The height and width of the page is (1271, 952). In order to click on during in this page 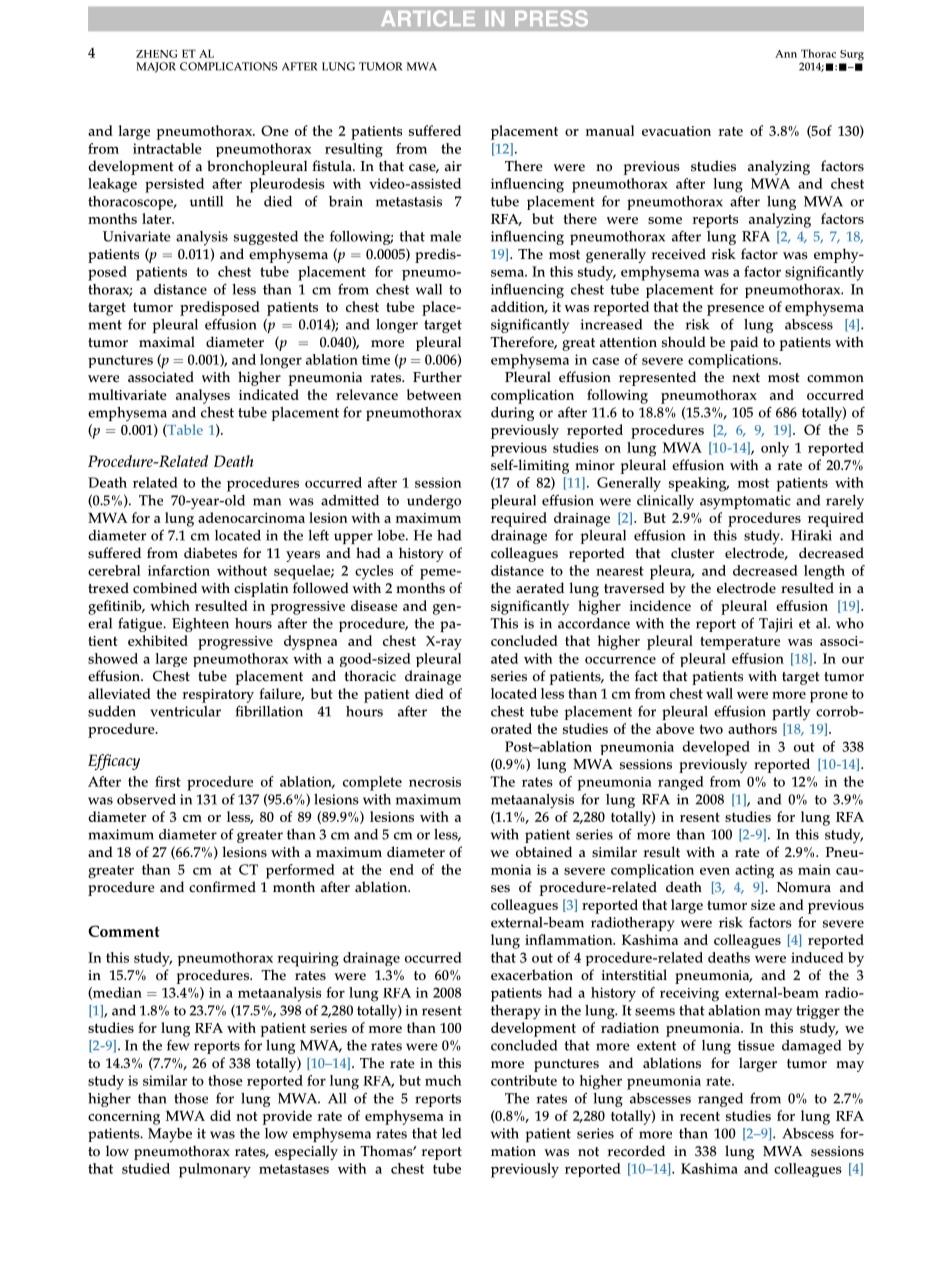, I will do `click(512, 414)`.
